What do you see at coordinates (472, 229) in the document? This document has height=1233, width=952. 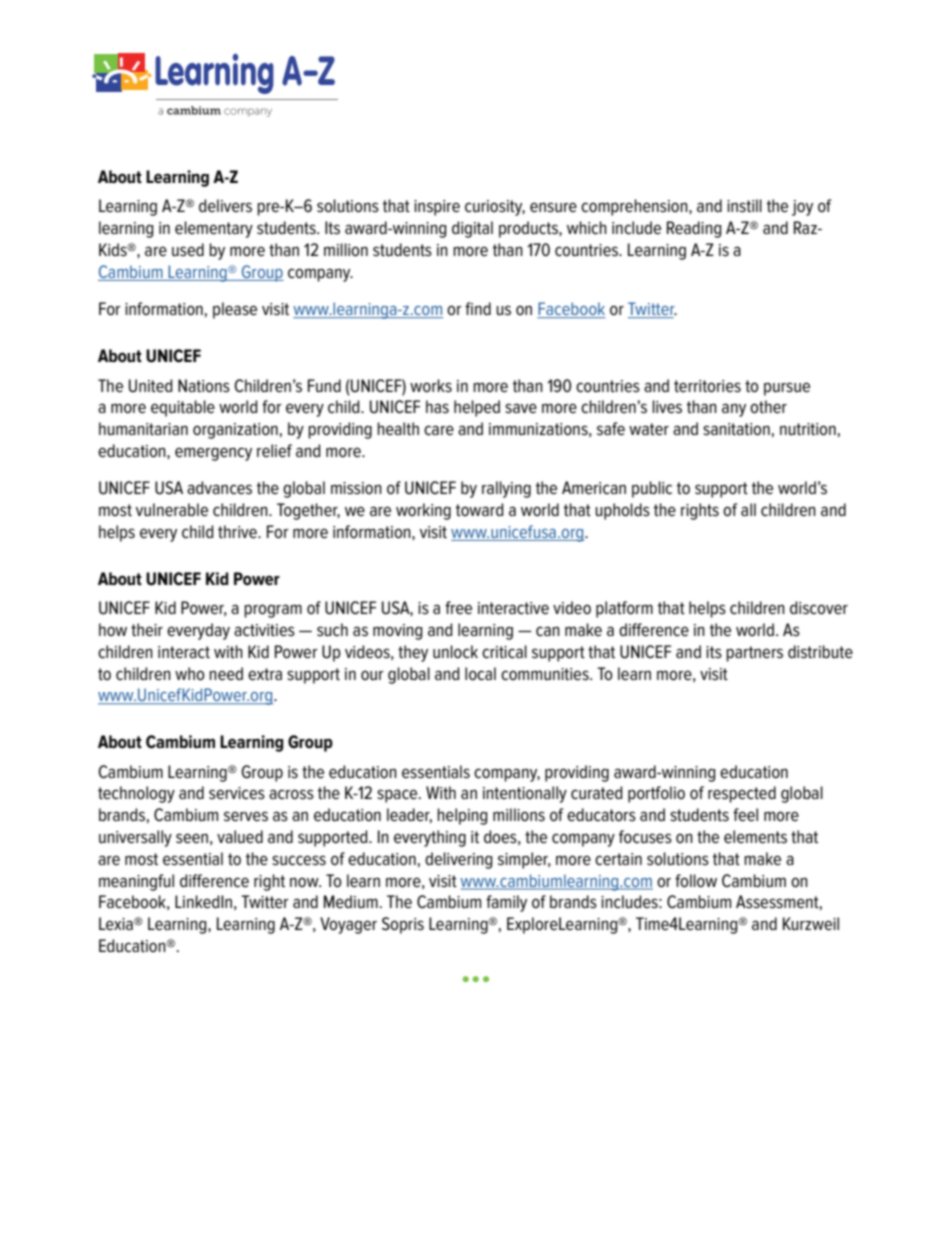 I see `digital` at bounding box center [472, 229].
